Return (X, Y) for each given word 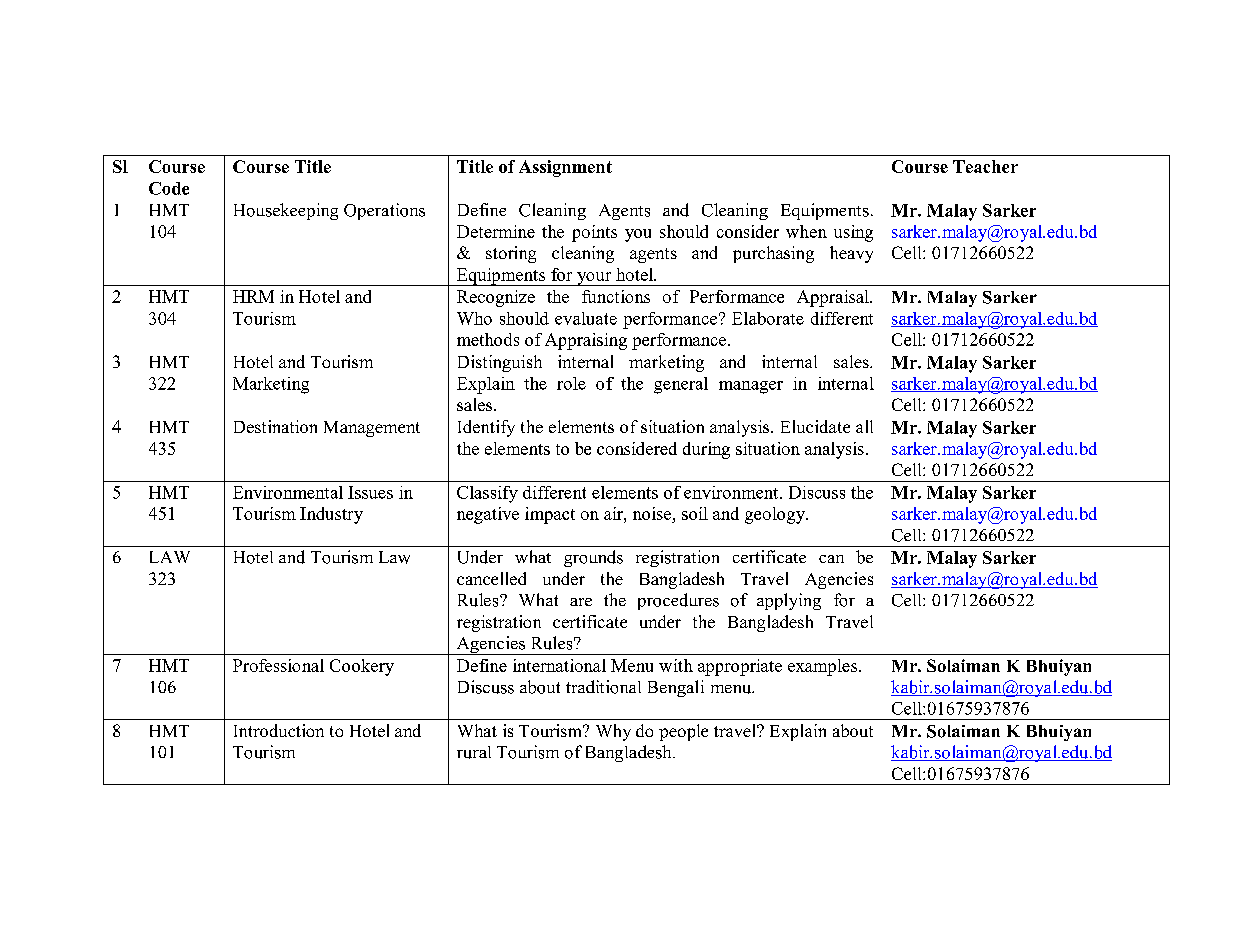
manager (751, 387)
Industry (331, 515)
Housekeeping (286, 211)
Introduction (279, 730)
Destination (275, 426)
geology (776, 515)
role (571, 383)
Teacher (985, 166)
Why (613, 732)
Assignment (565, 168)
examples (822, 667)
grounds (593, 558)
